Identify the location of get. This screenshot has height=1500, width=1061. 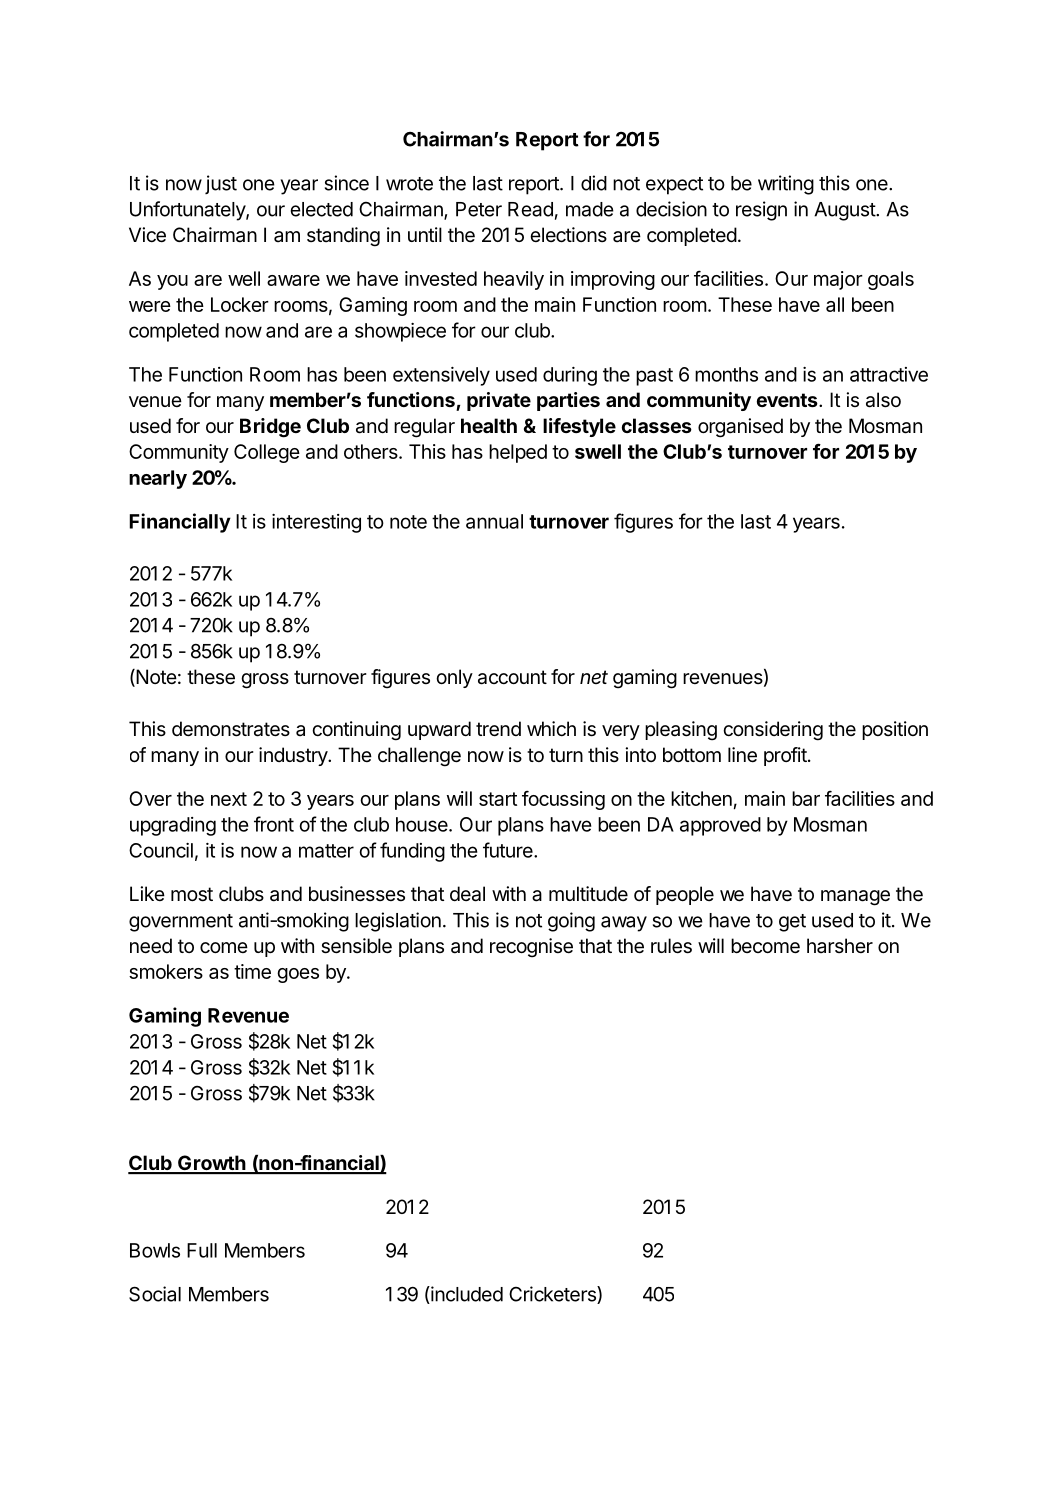
(792, 923).
